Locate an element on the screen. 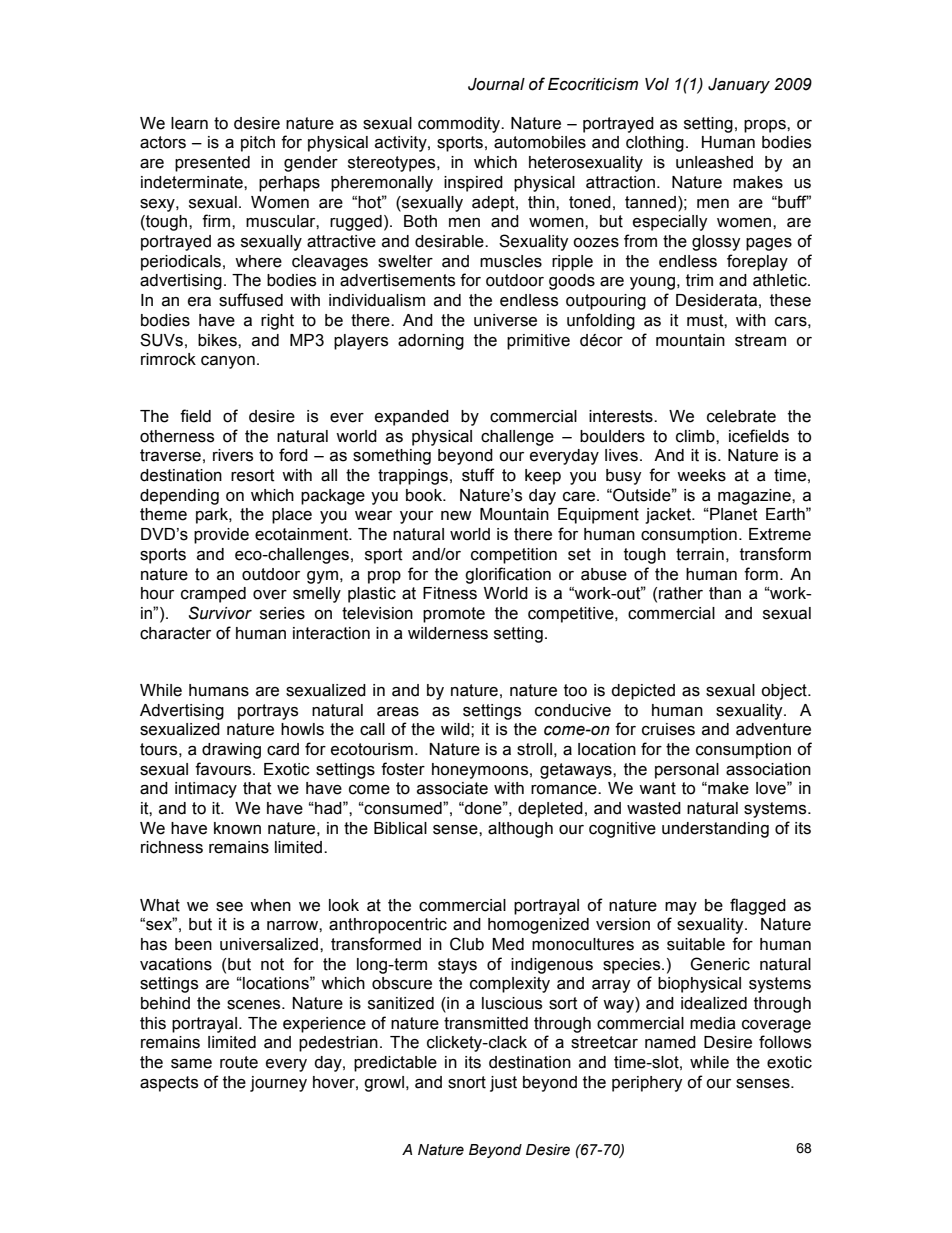 Image resolution: width=952 pixels, height=1233 pixels. route is located at coordinates (239, 1062).
